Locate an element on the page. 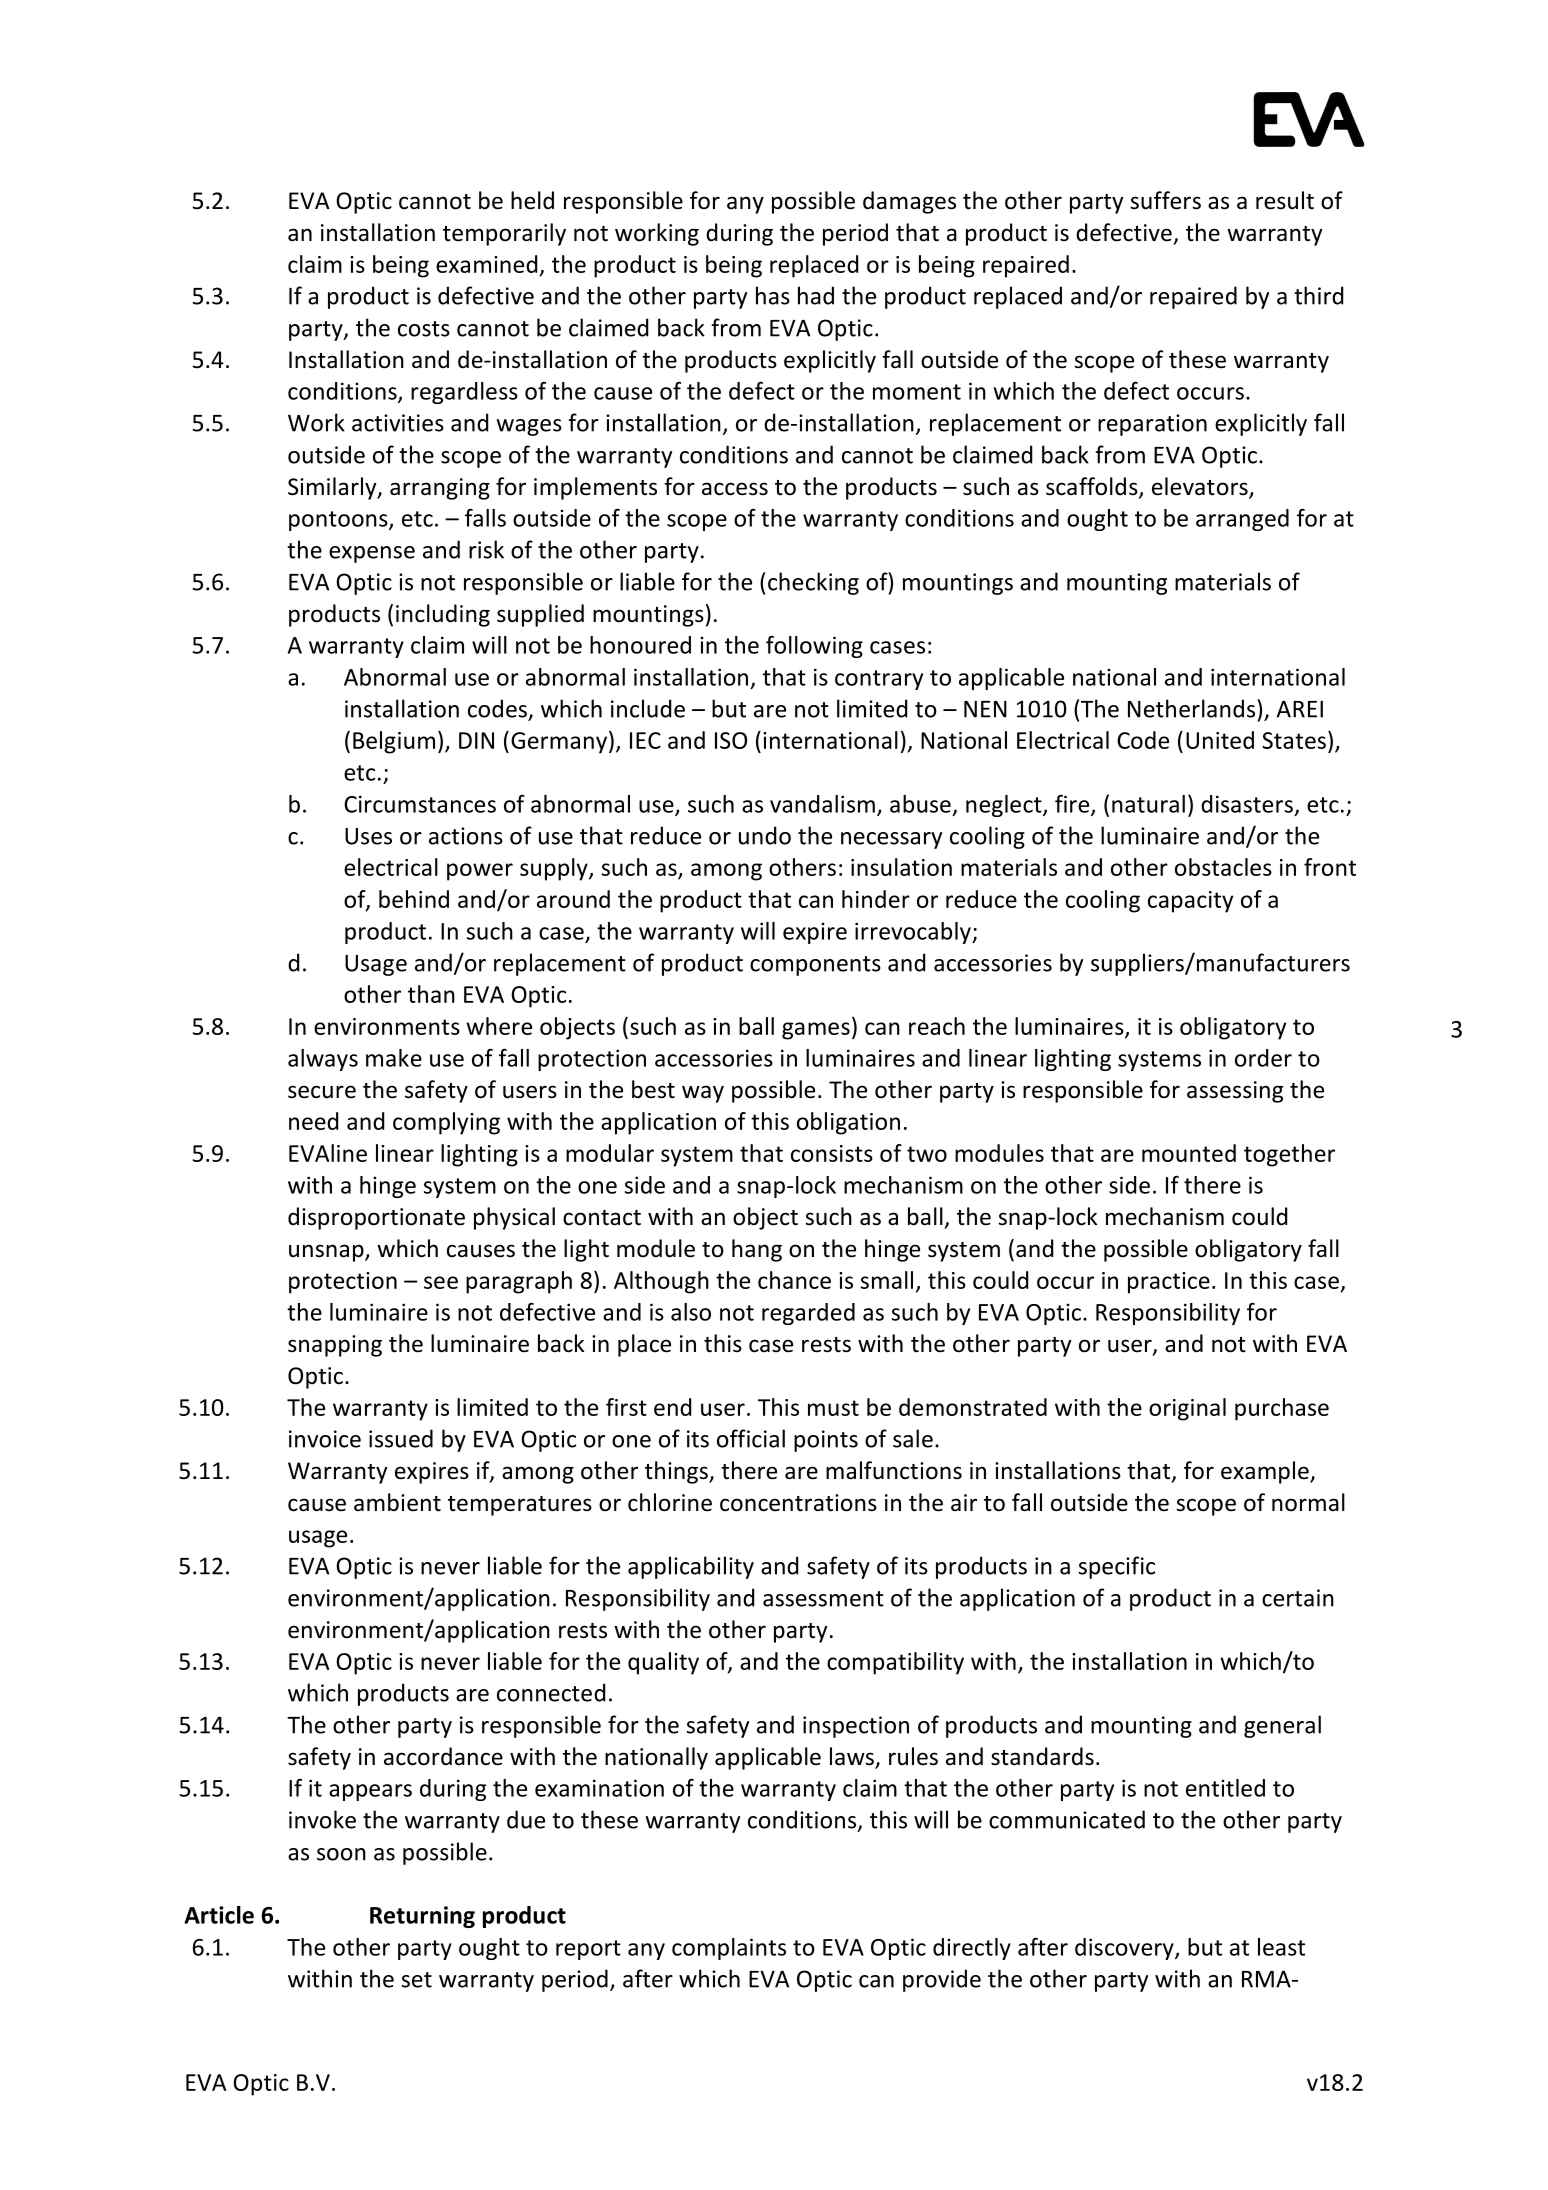 This image has width=1548, height=2190. capacity is located at coordinates (1190, 902).
